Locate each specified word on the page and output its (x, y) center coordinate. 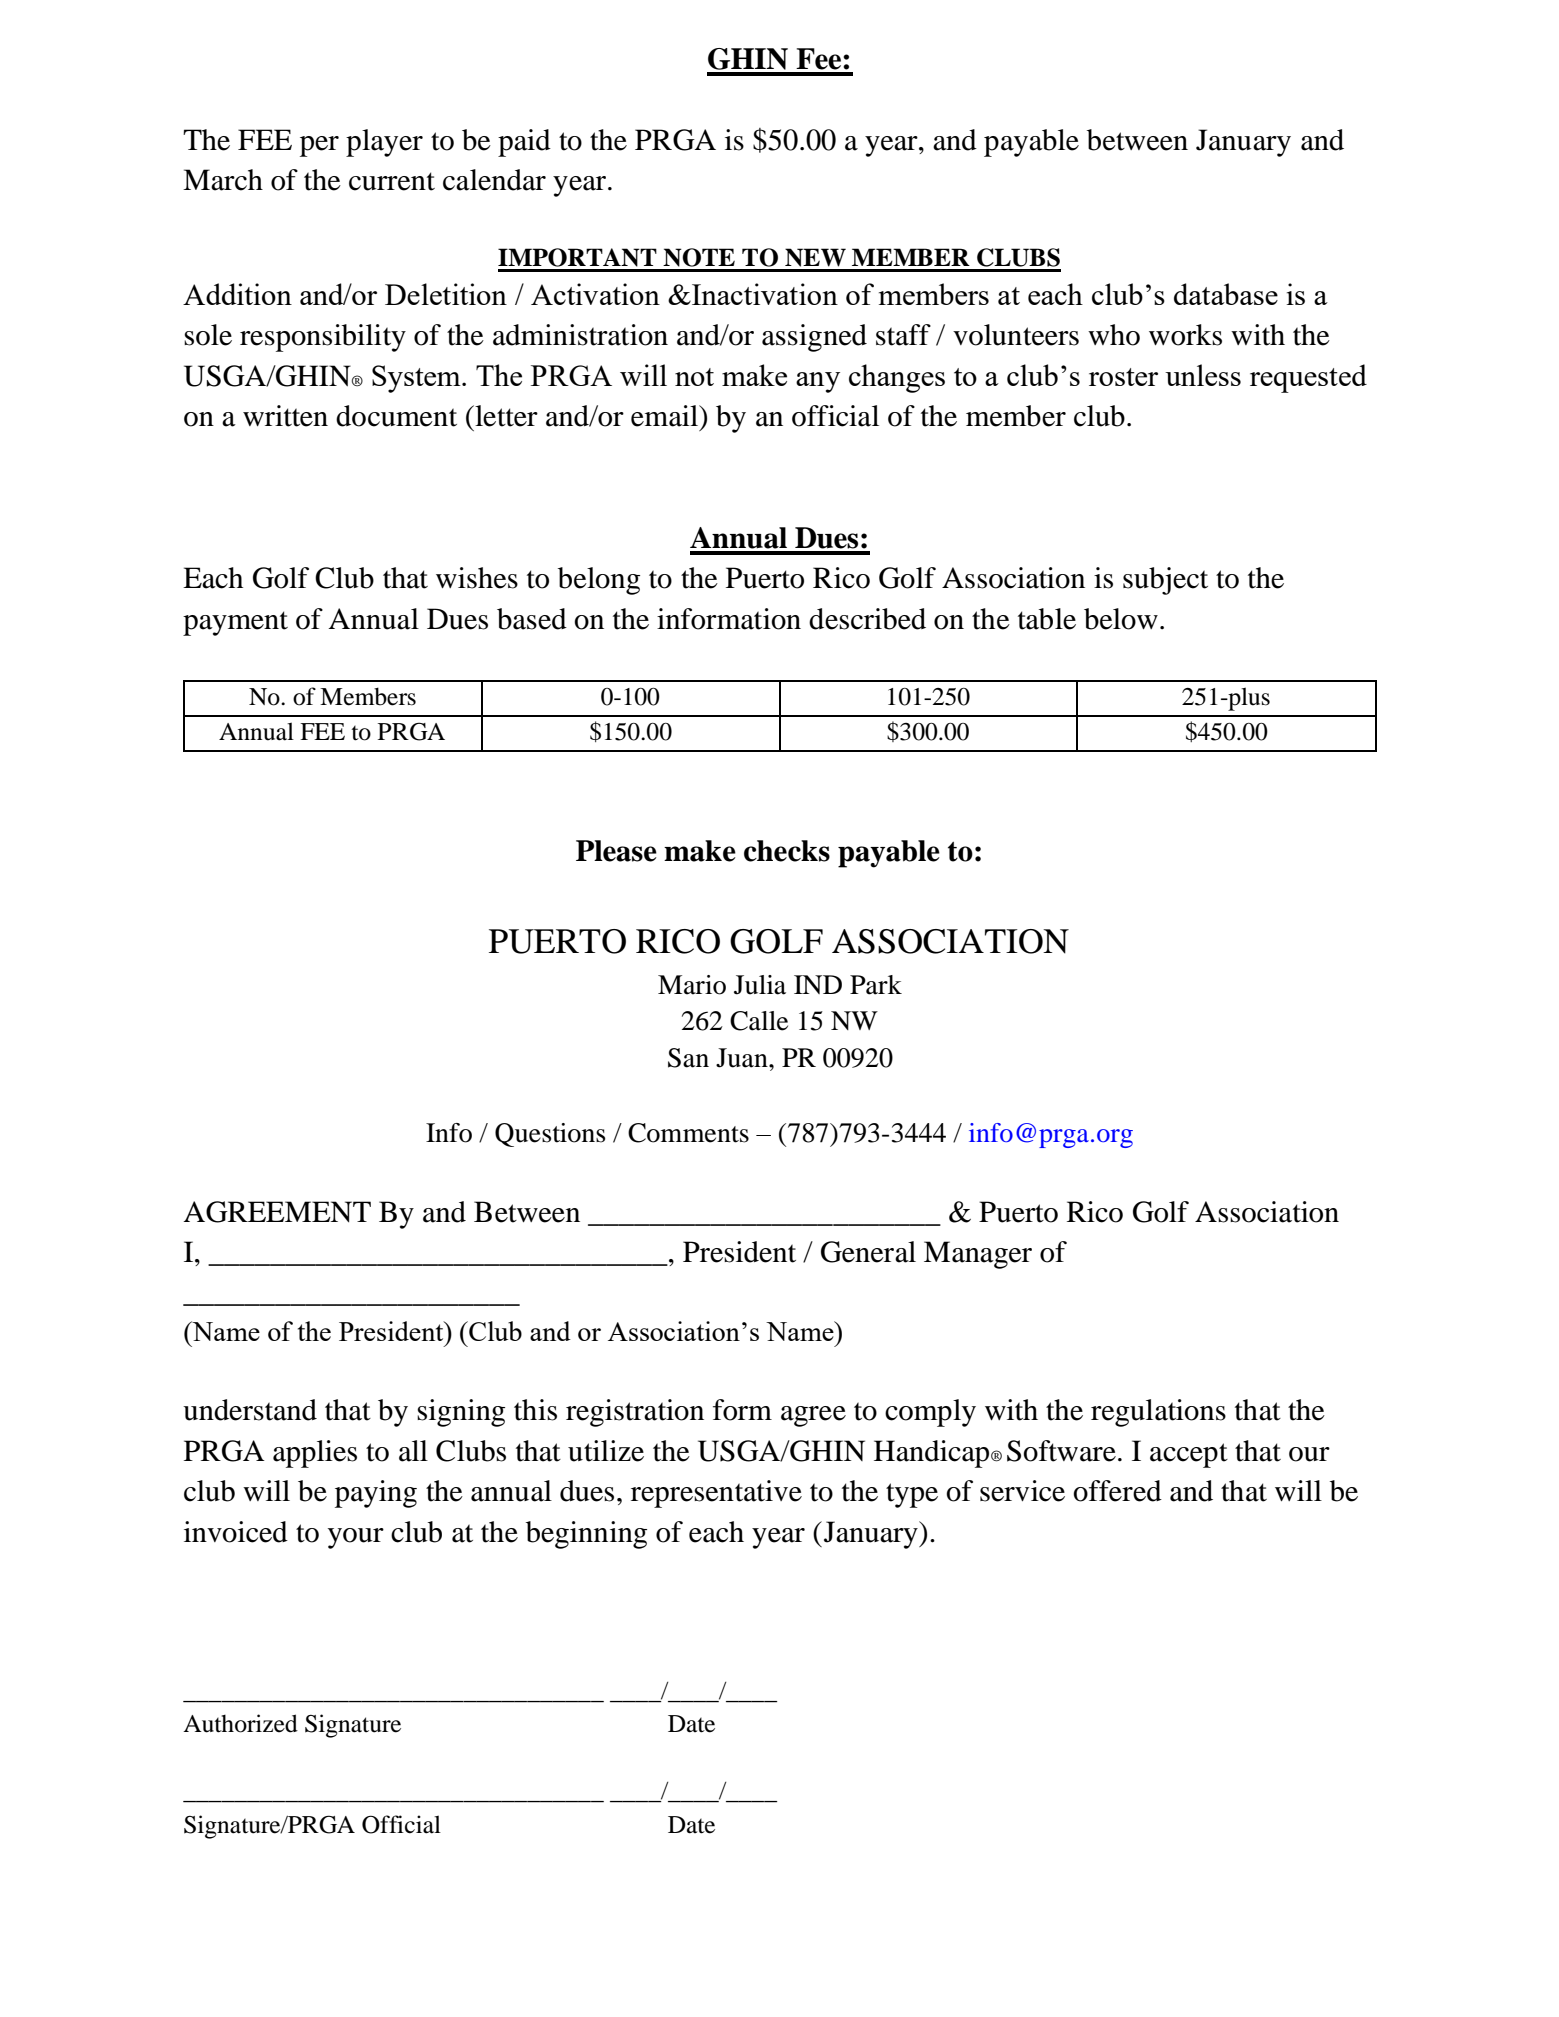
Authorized (240, 1723)
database (1226, 294)
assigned (814, 338)
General (868, 1252)
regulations (1158, 1413)
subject (1165, 581)
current (392, 181)
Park (876, 985)
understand (250, 1410)
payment (235, 623)
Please (616, 851)
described (867, 619)
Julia (760, 985)
